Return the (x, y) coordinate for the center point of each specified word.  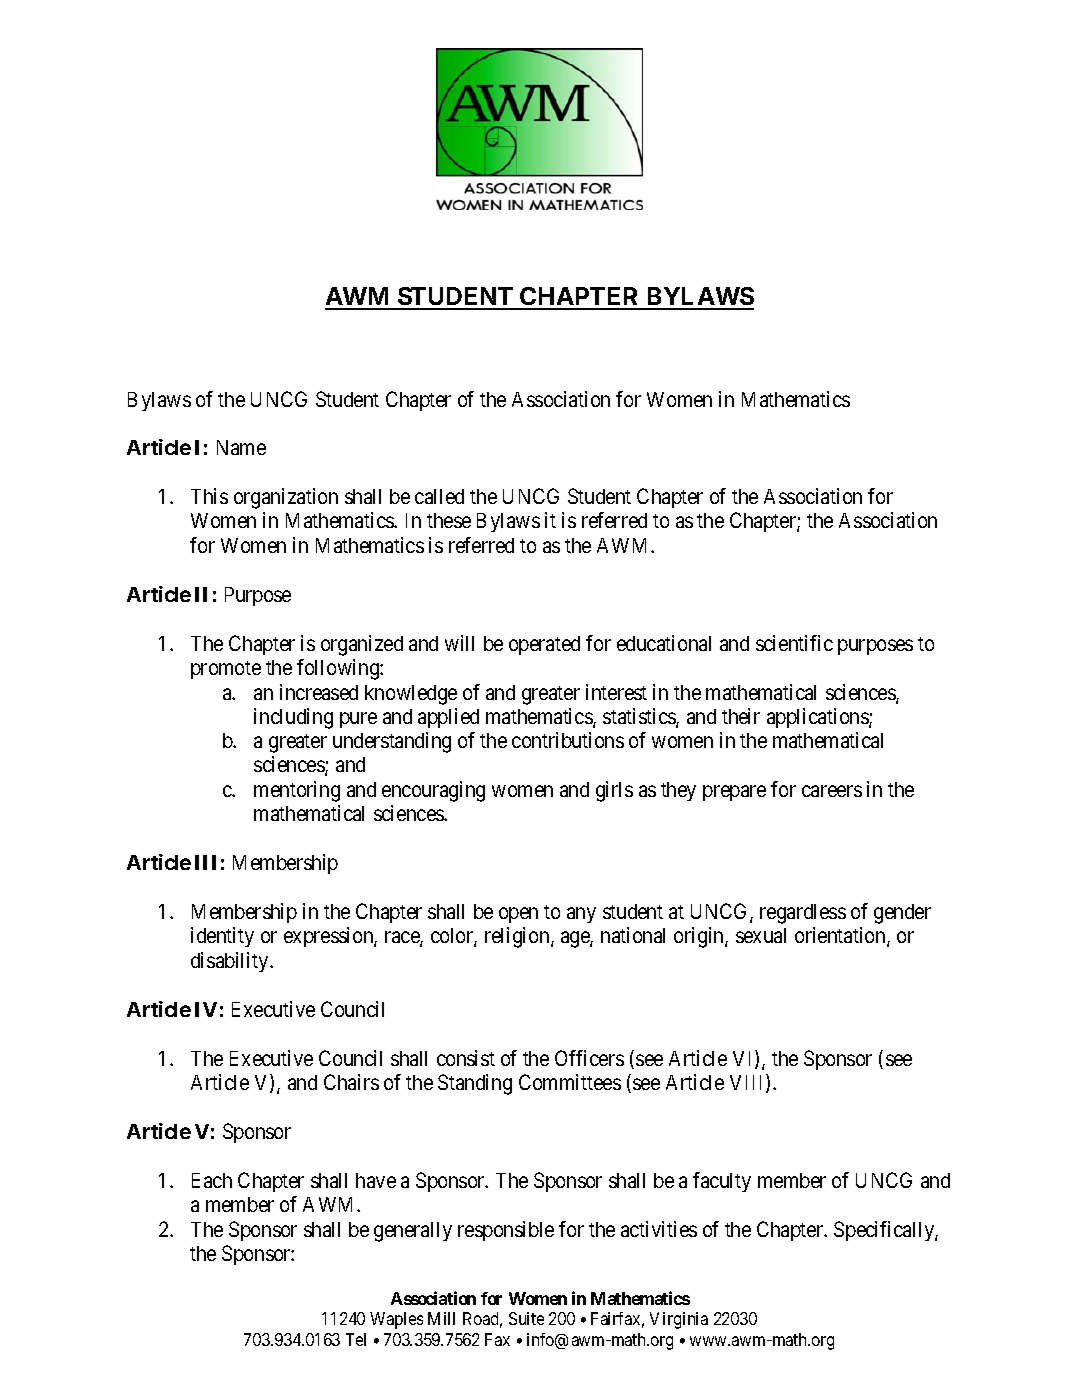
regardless (803, 914)
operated (544, 645)
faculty (722, 1182)
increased (319, 692)
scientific (794, 643)
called (439, 496)
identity (222, 937)
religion (518, 937)
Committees (570, 1082)
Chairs (351, 1082)
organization (286, 498)
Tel (356, 1339)
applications (818, 718)
